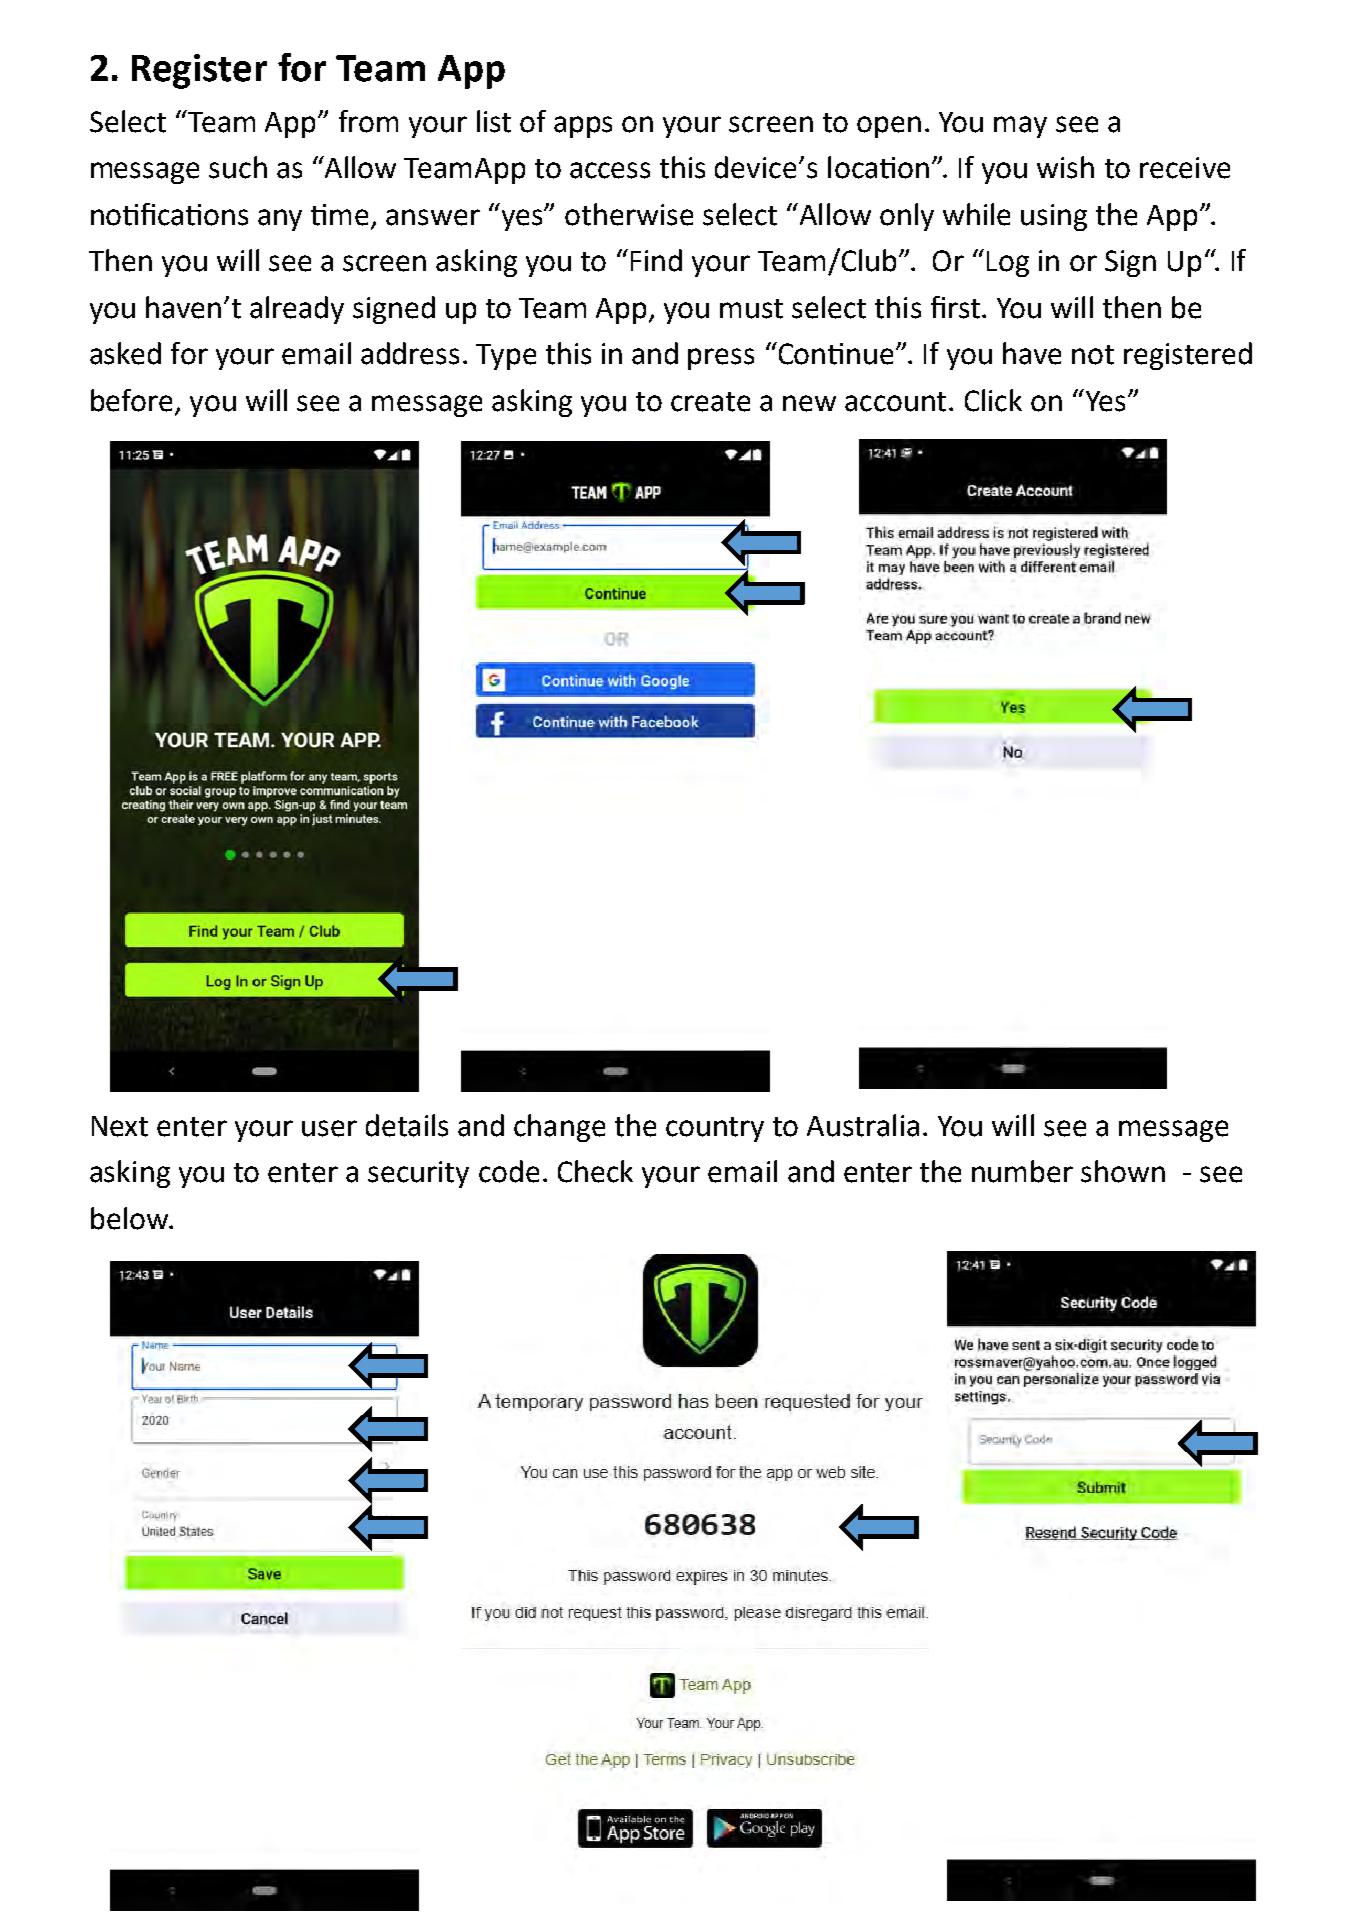  Describe the element at coordinates (715, 1129) in the screenshot. I see `country` at that location.
